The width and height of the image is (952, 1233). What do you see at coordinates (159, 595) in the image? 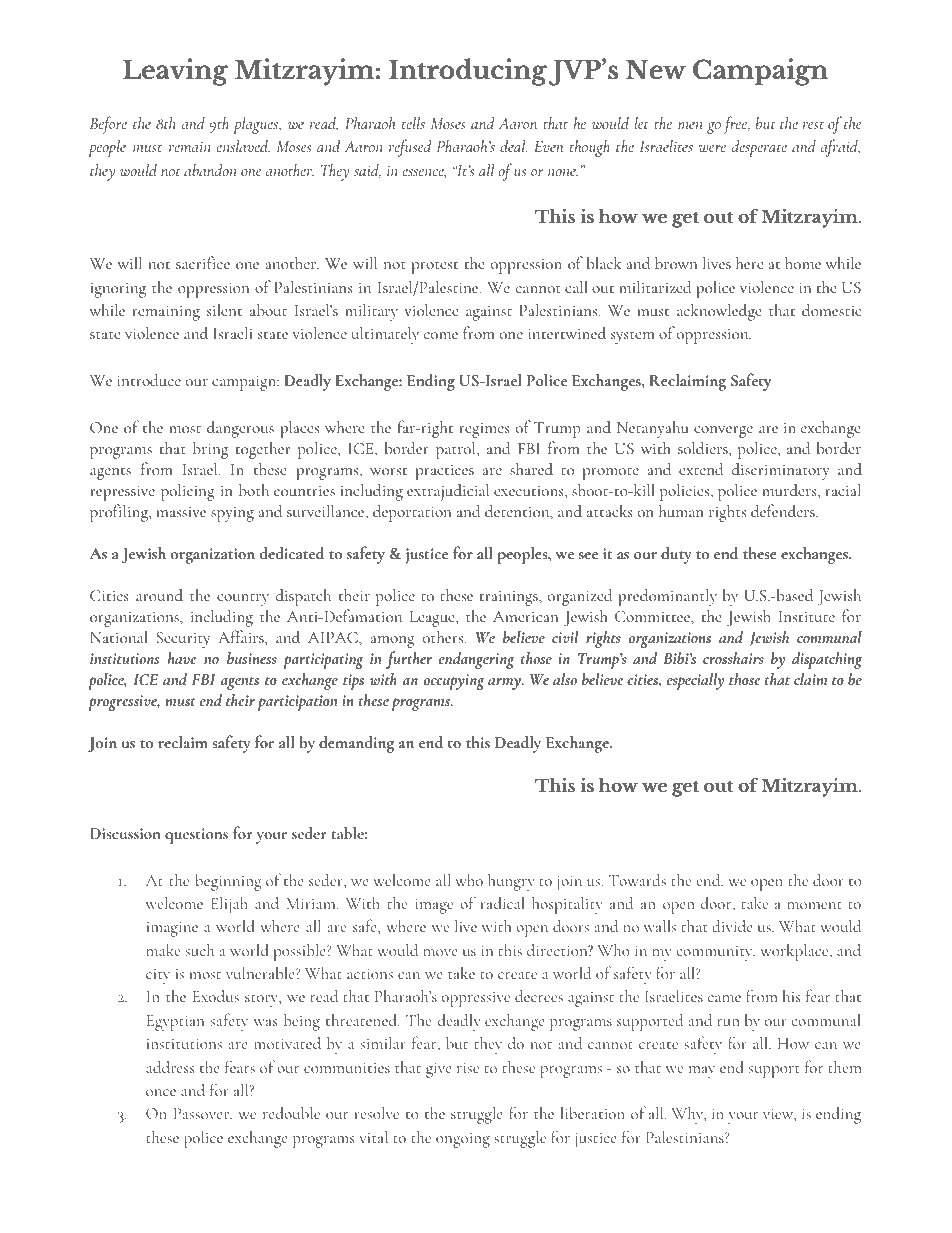
I see `around` at bounding box center [159, 595].
